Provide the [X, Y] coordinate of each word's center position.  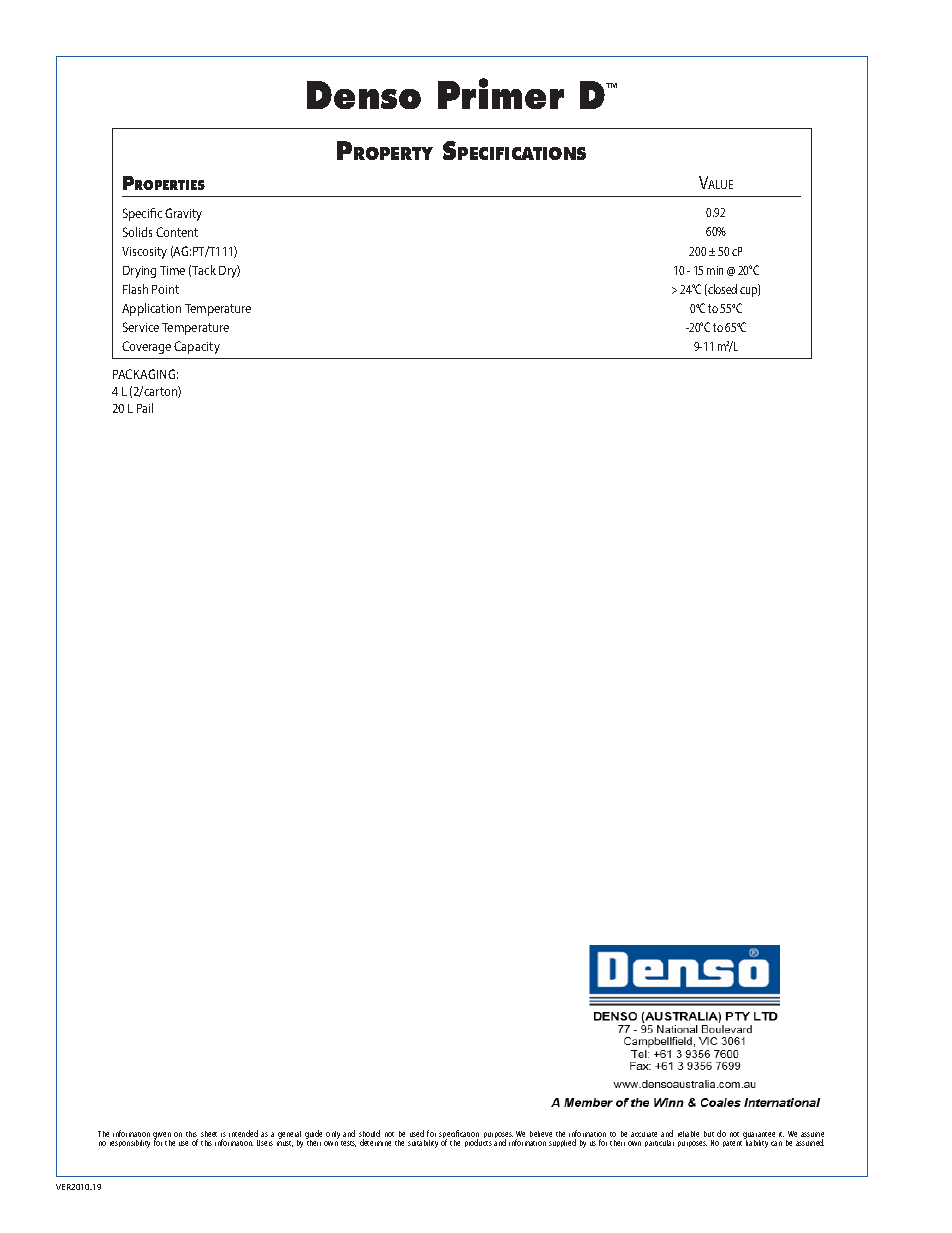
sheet [209, 1134]
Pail [145, 408]
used [417, 1133]
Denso [364, 95]
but [709, 1134]
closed [721, 290]
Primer [501, 93]
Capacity [197, 347]
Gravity [183, 214]
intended [243, 1133]
